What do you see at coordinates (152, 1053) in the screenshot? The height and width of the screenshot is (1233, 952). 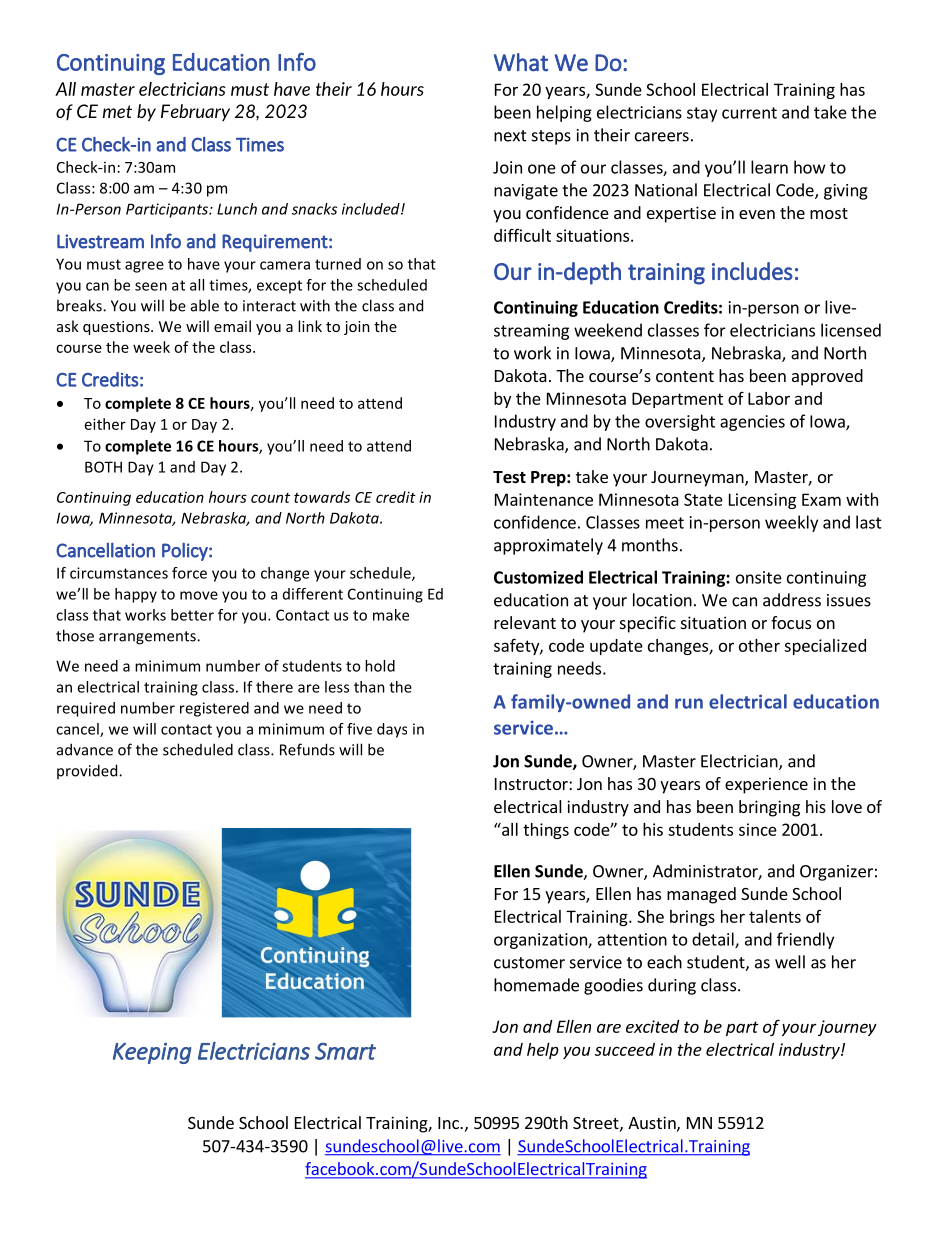 I see `Keeping` at bounding box center [152, 1053].
